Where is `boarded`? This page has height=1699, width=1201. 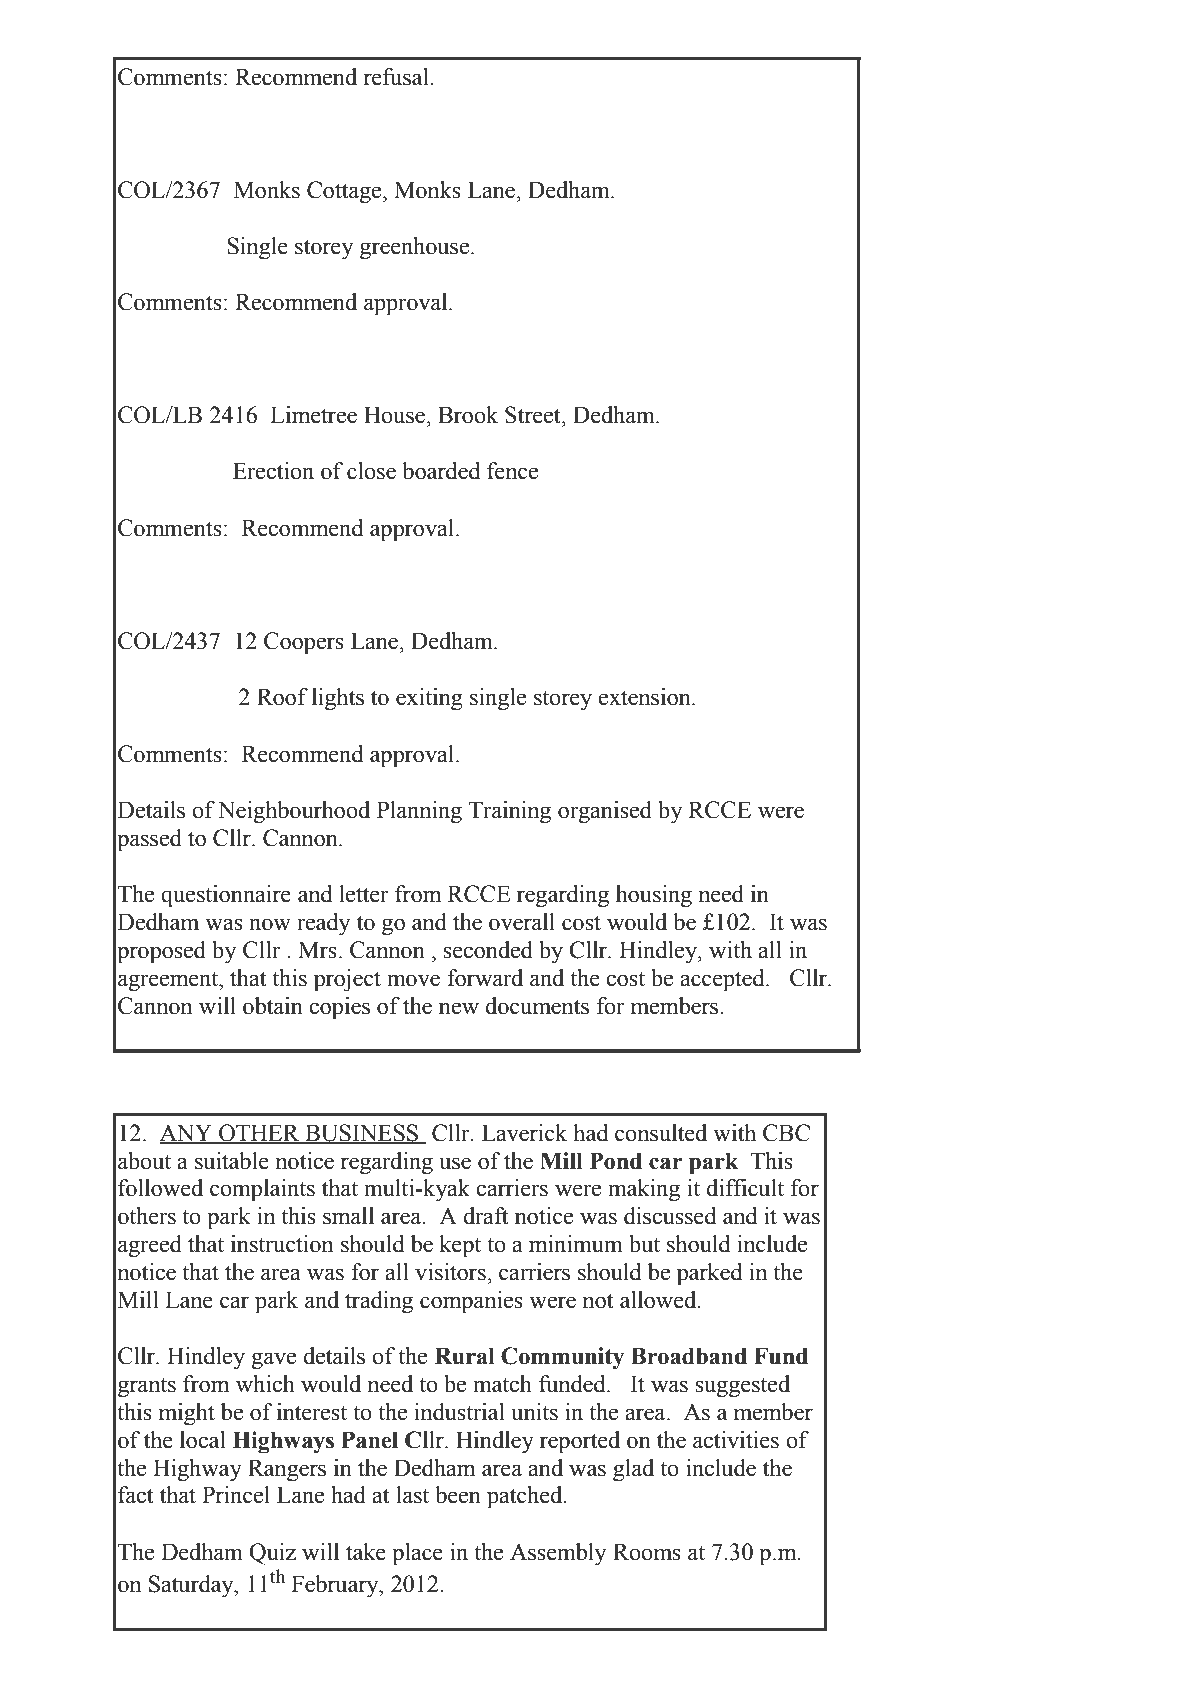 boarded is located at coordinates (441, 471).
